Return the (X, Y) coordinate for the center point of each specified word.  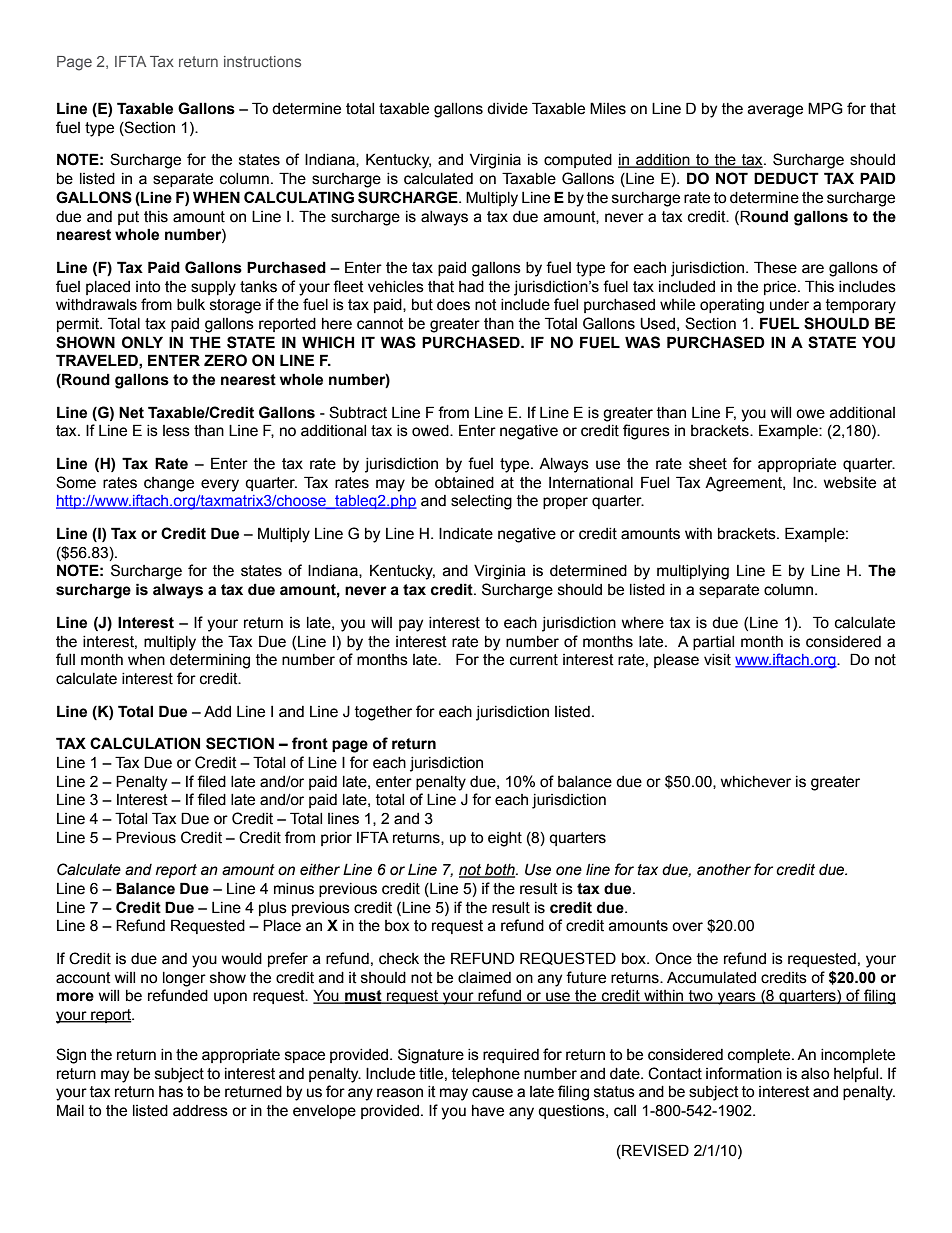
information (744, 1073)
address (200, 1111)
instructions (262, 61)
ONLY (142, 342)
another (724, 870)
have (488, 1111)
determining (210, 661)
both (500, 871)
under (789, 305)
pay (411, 625)
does (453, 305)
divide (507, 109)
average (775, 111)
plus (273, 909)
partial (713, 643)
